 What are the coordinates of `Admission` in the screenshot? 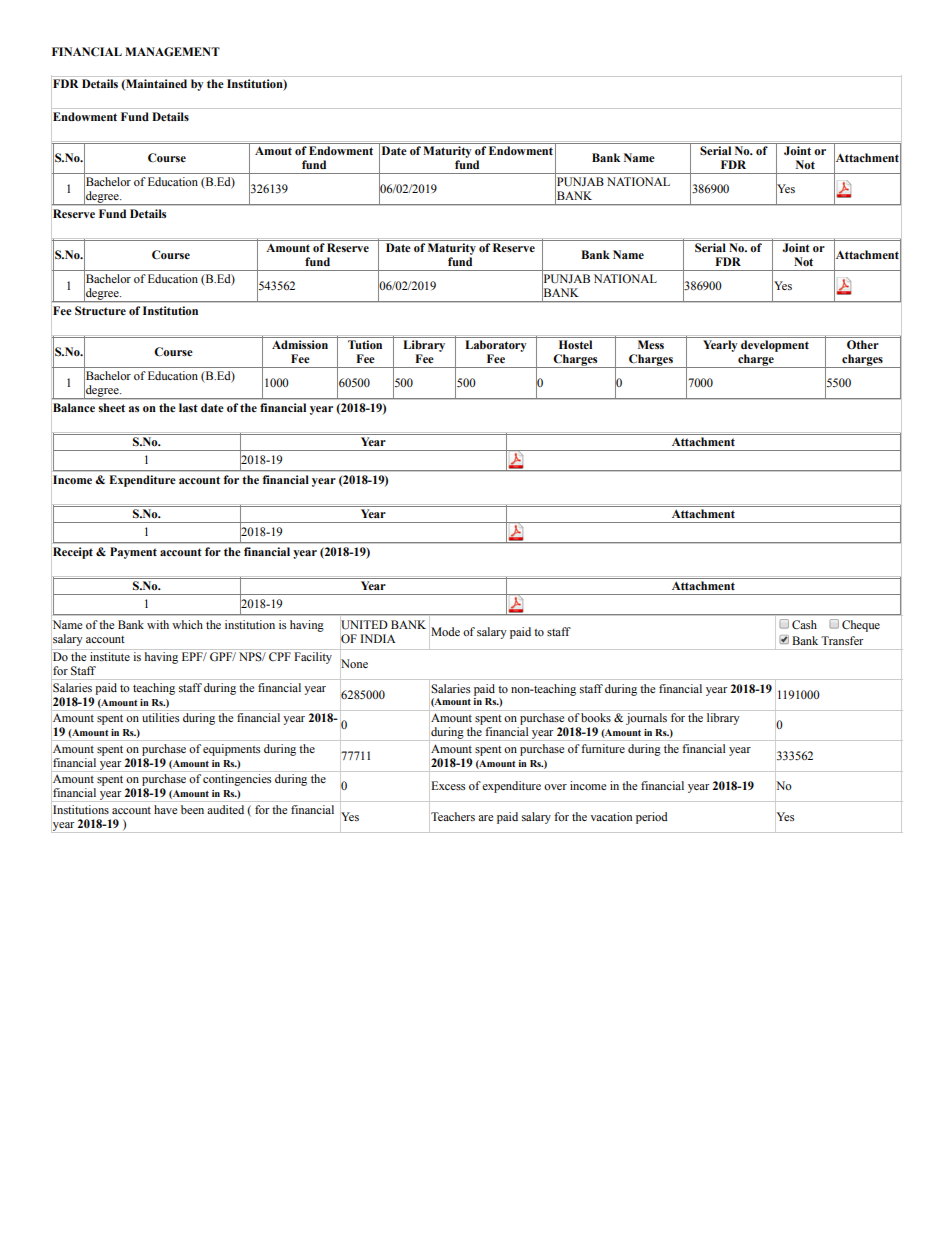 It's located at (300, 344).
